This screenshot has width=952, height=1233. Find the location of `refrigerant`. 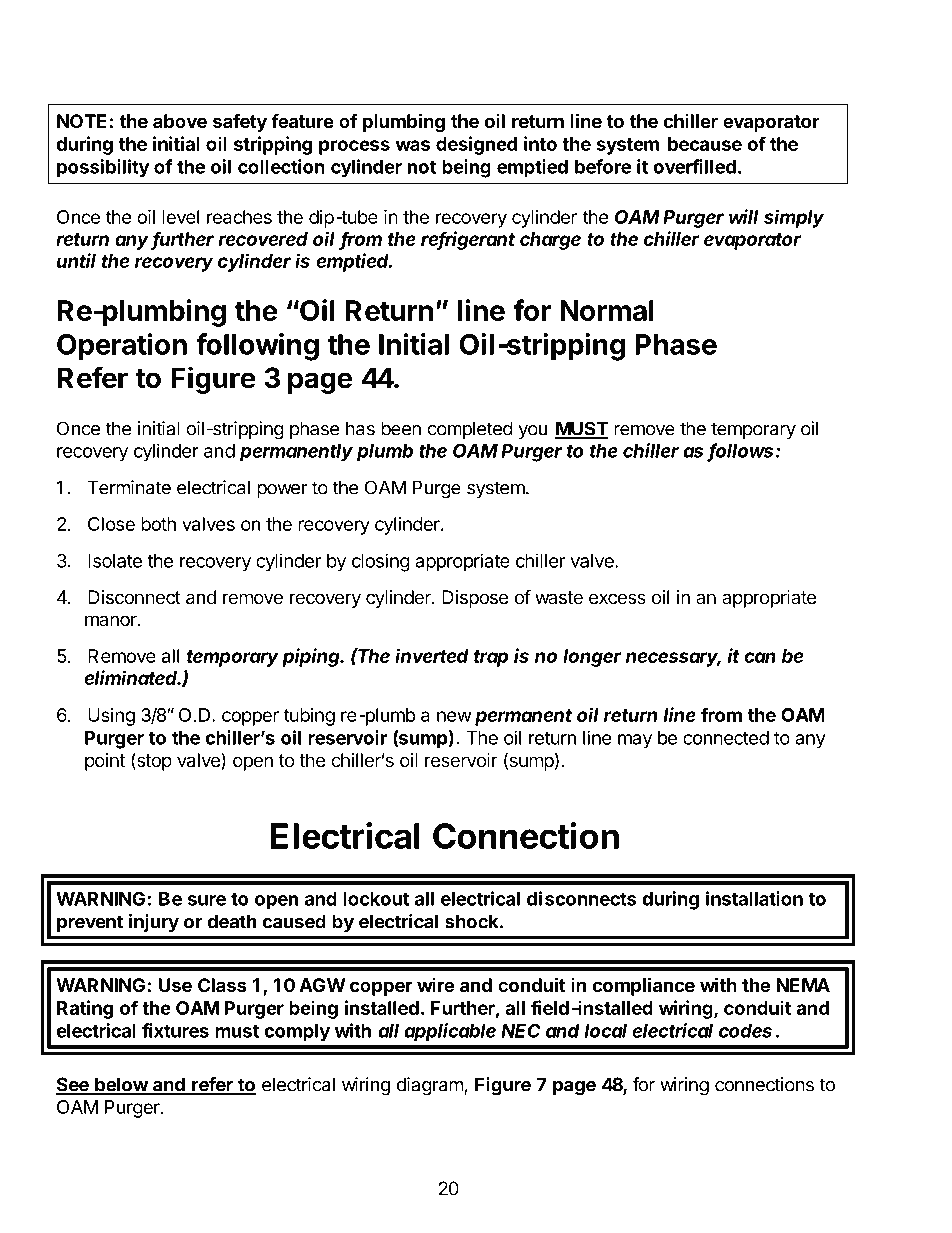

refrigerant is located at coordinates (468, 240).
